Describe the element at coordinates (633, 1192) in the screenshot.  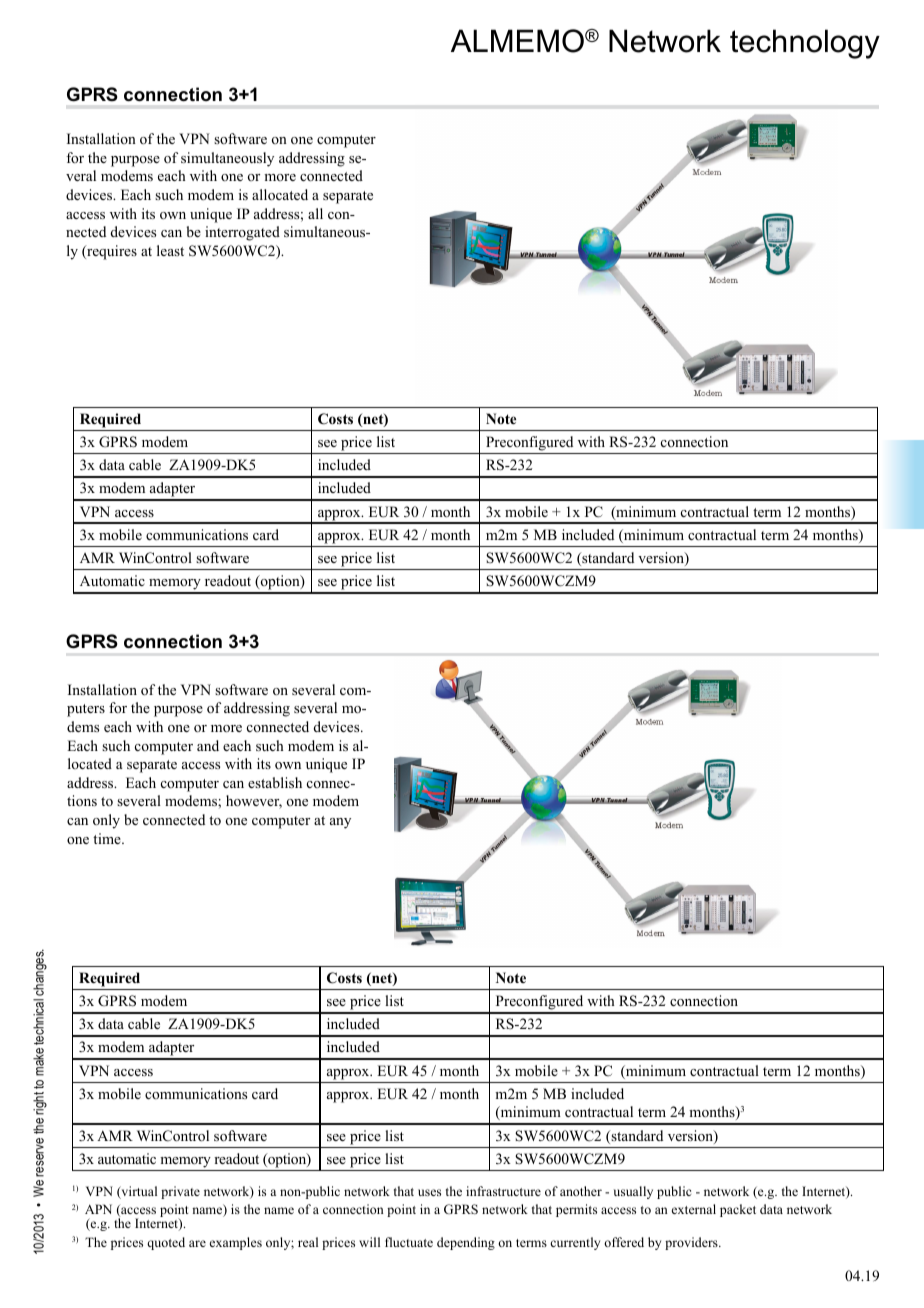
I see `usually` at that location.
